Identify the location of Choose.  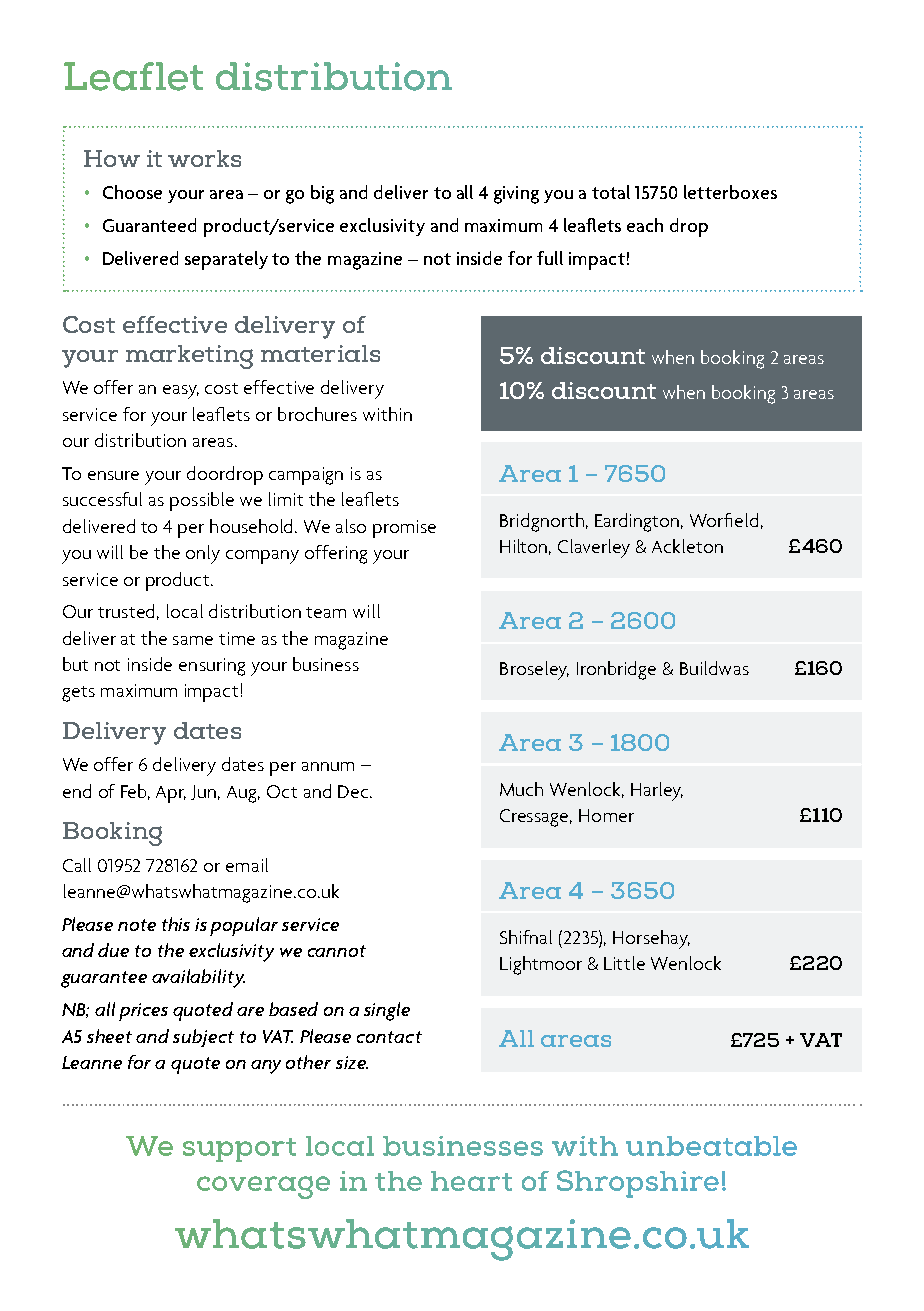
(132, 192).
